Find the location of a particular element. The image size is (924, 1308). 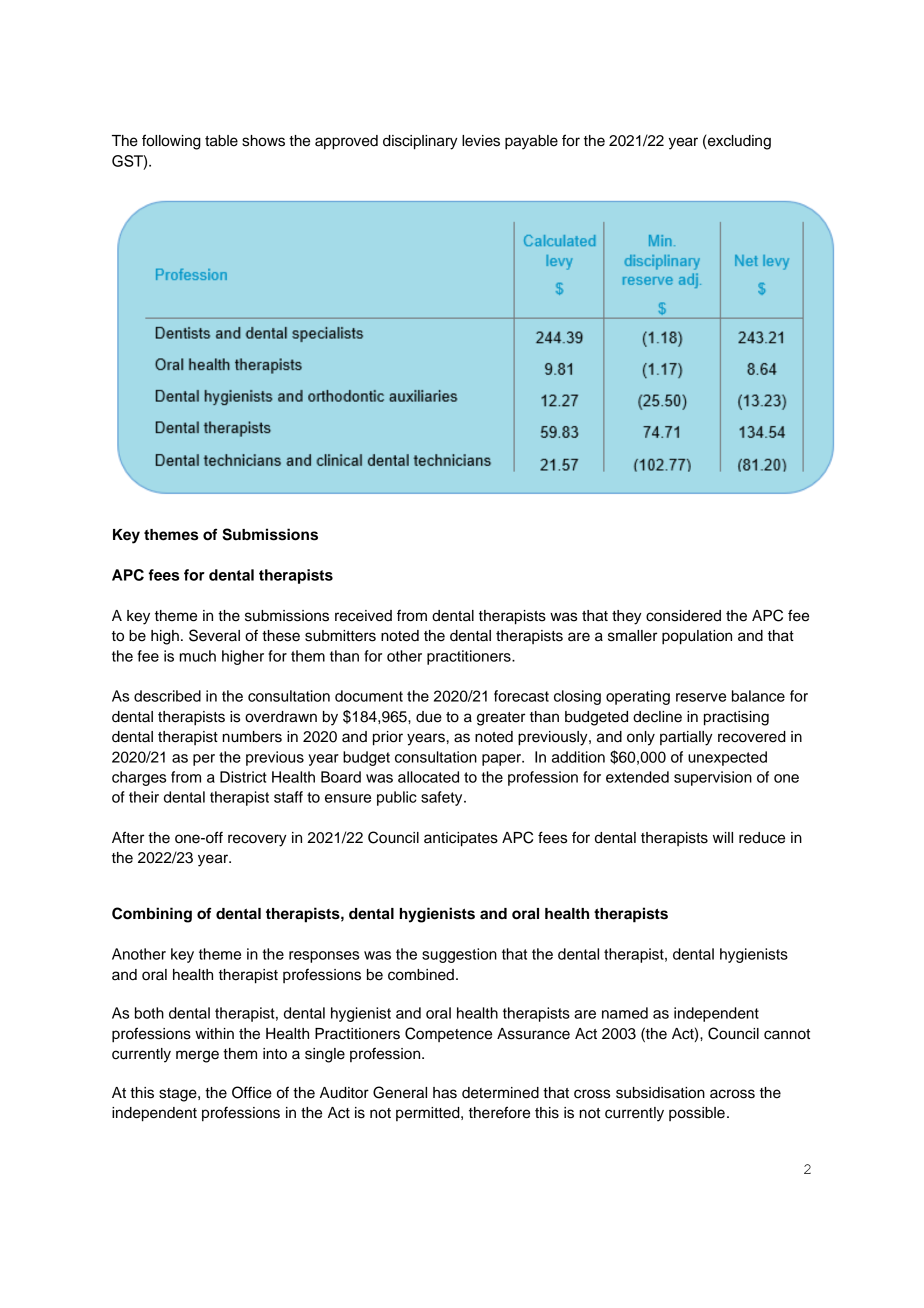

population is located at coordinates (697, 637).
